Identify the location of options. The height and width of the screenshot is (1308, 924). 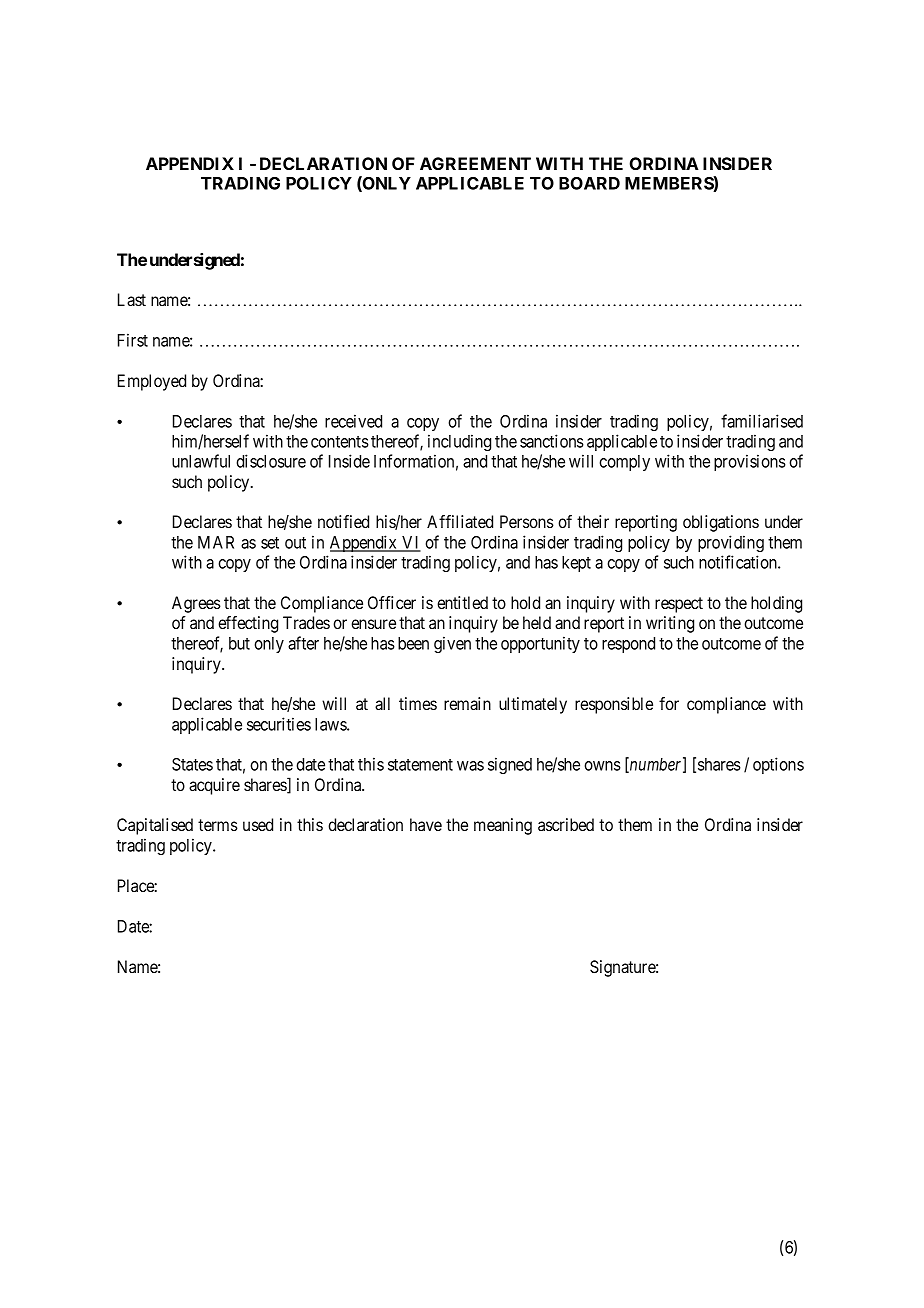
(778, 765).
